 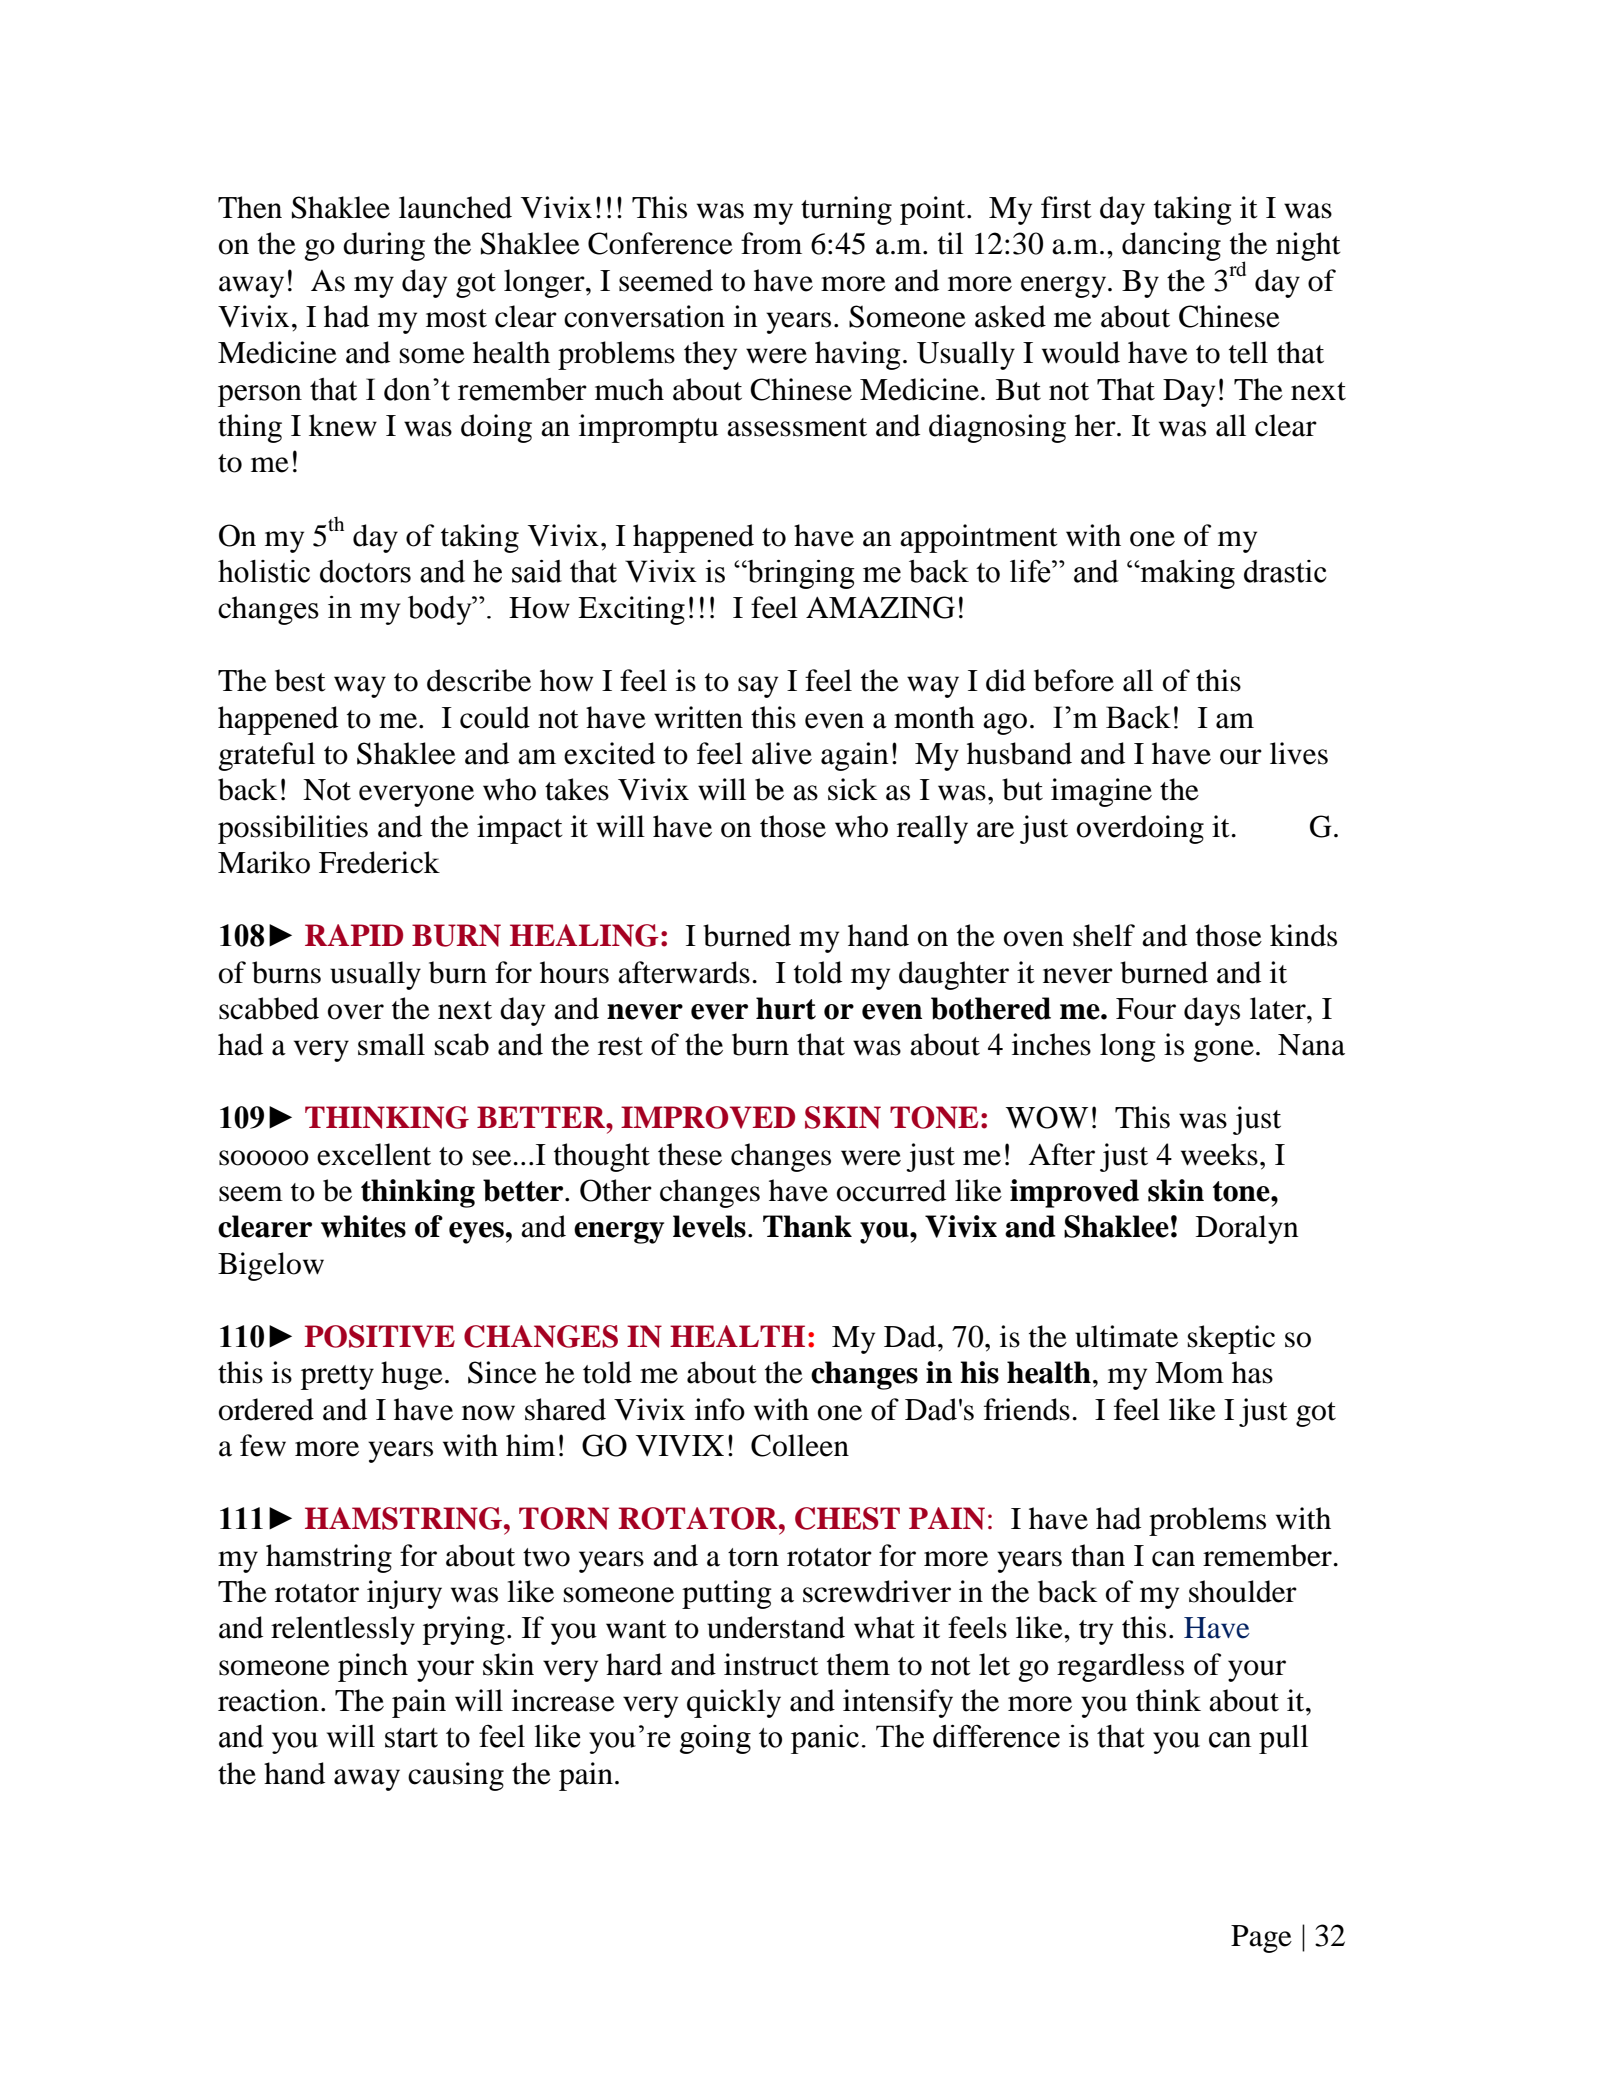 What do you see at coordinates (391, 1044) in the screenshot?
I see `small` at bounding box center [391, 1044].
